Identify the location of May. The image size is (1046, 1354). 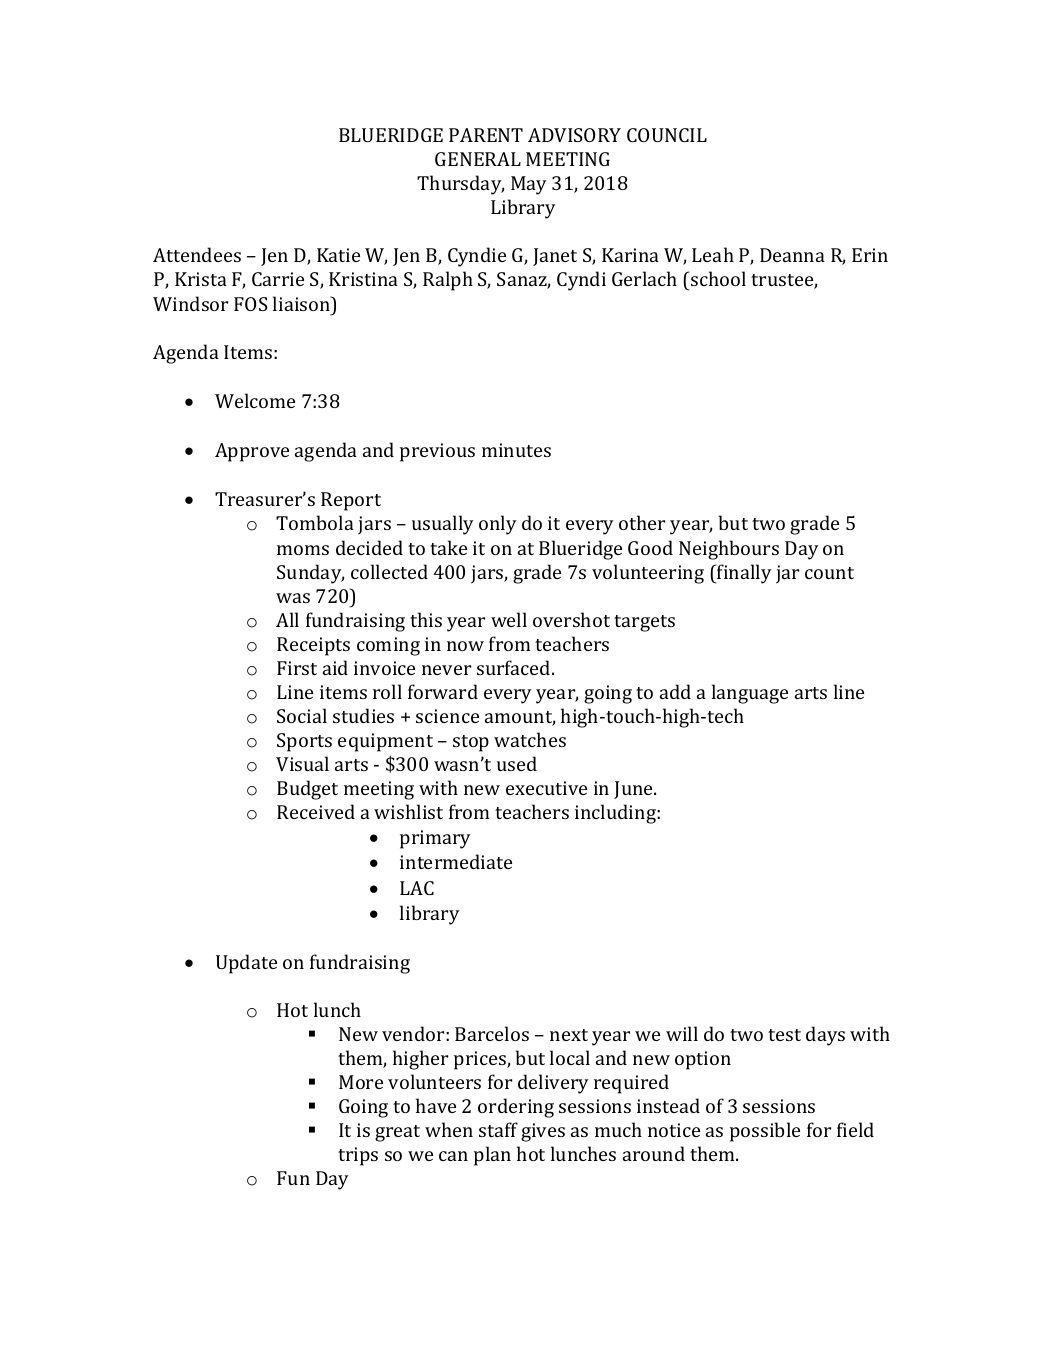
(529, 185).
